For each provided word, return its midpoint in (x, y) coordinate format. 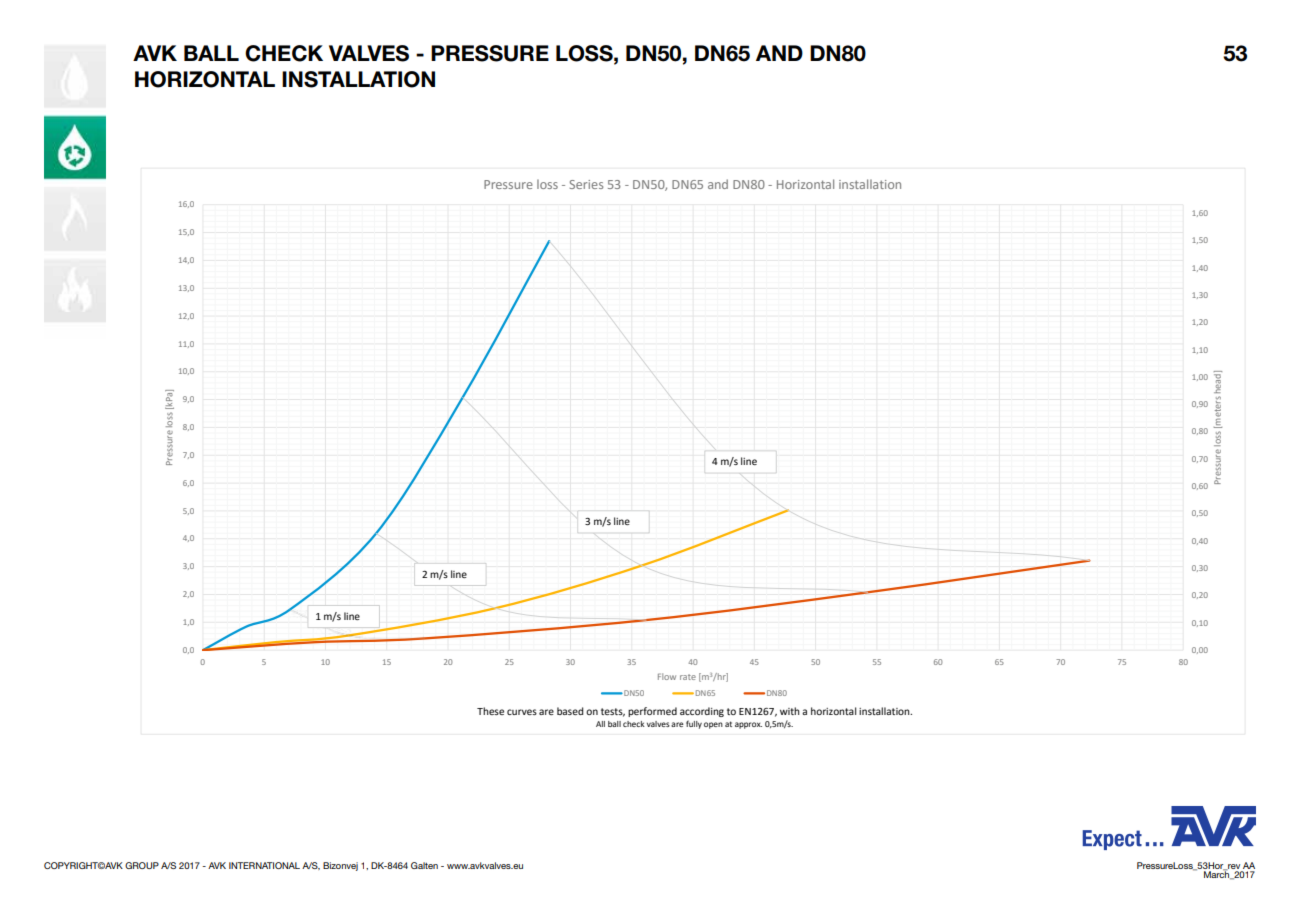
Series (586, 184)
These (490, 711)
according (702, 712)
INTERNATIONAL (264, 865)
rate (688, 677)
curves (522, 712)
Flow (667, 676)
